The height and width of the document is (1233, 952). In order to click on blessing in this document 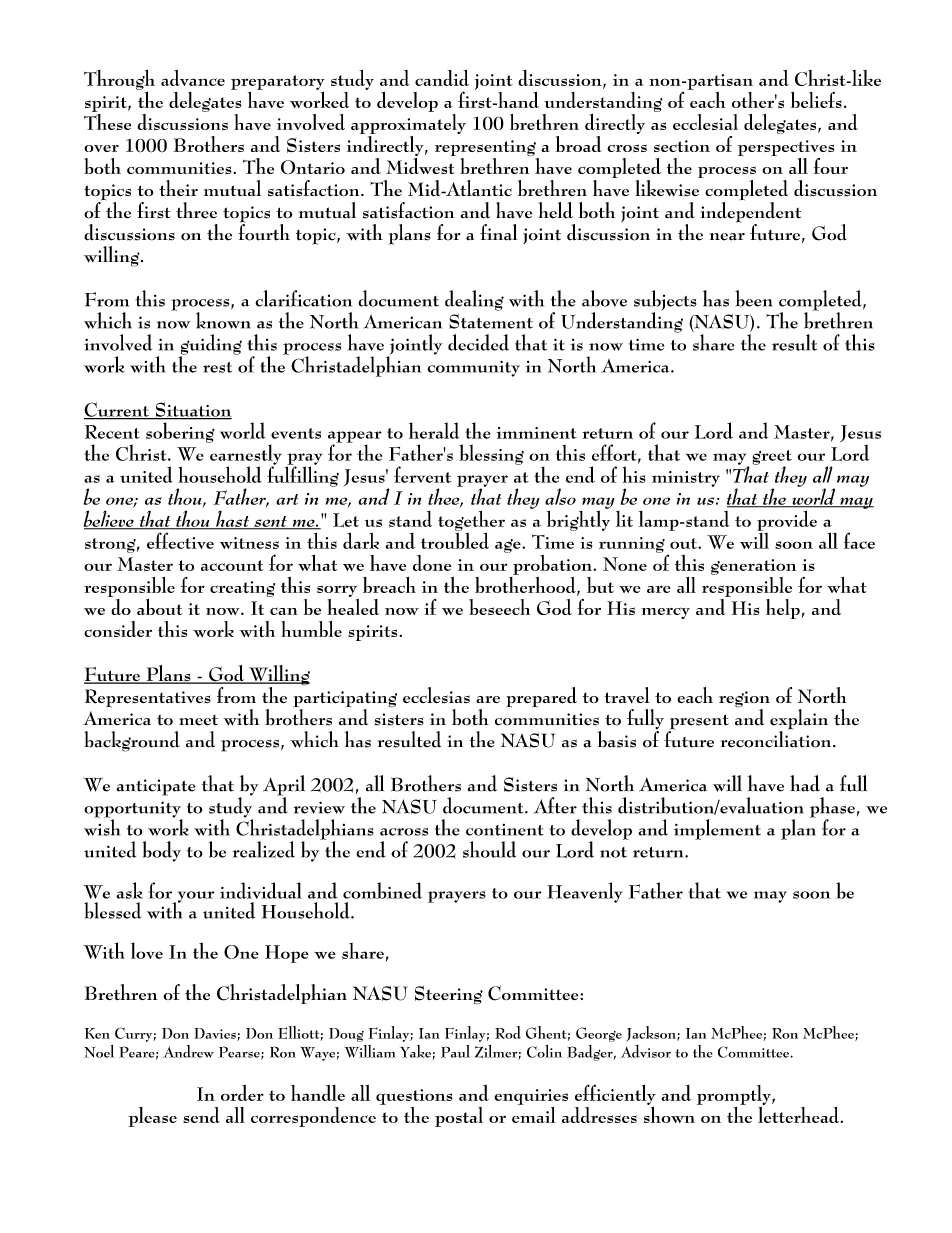, I will do `click(491, 454)`.
